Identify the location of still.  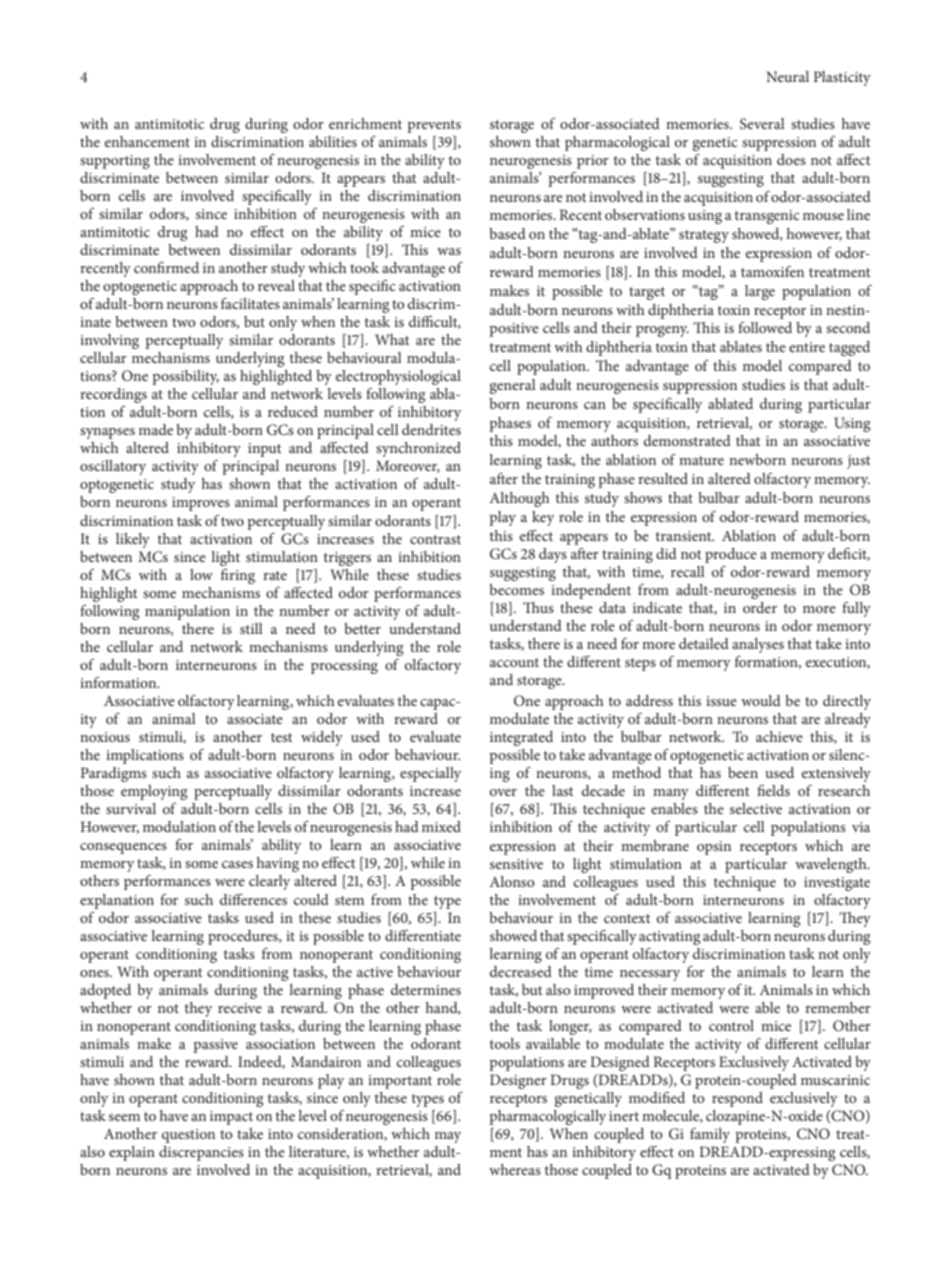
(251, 628).
